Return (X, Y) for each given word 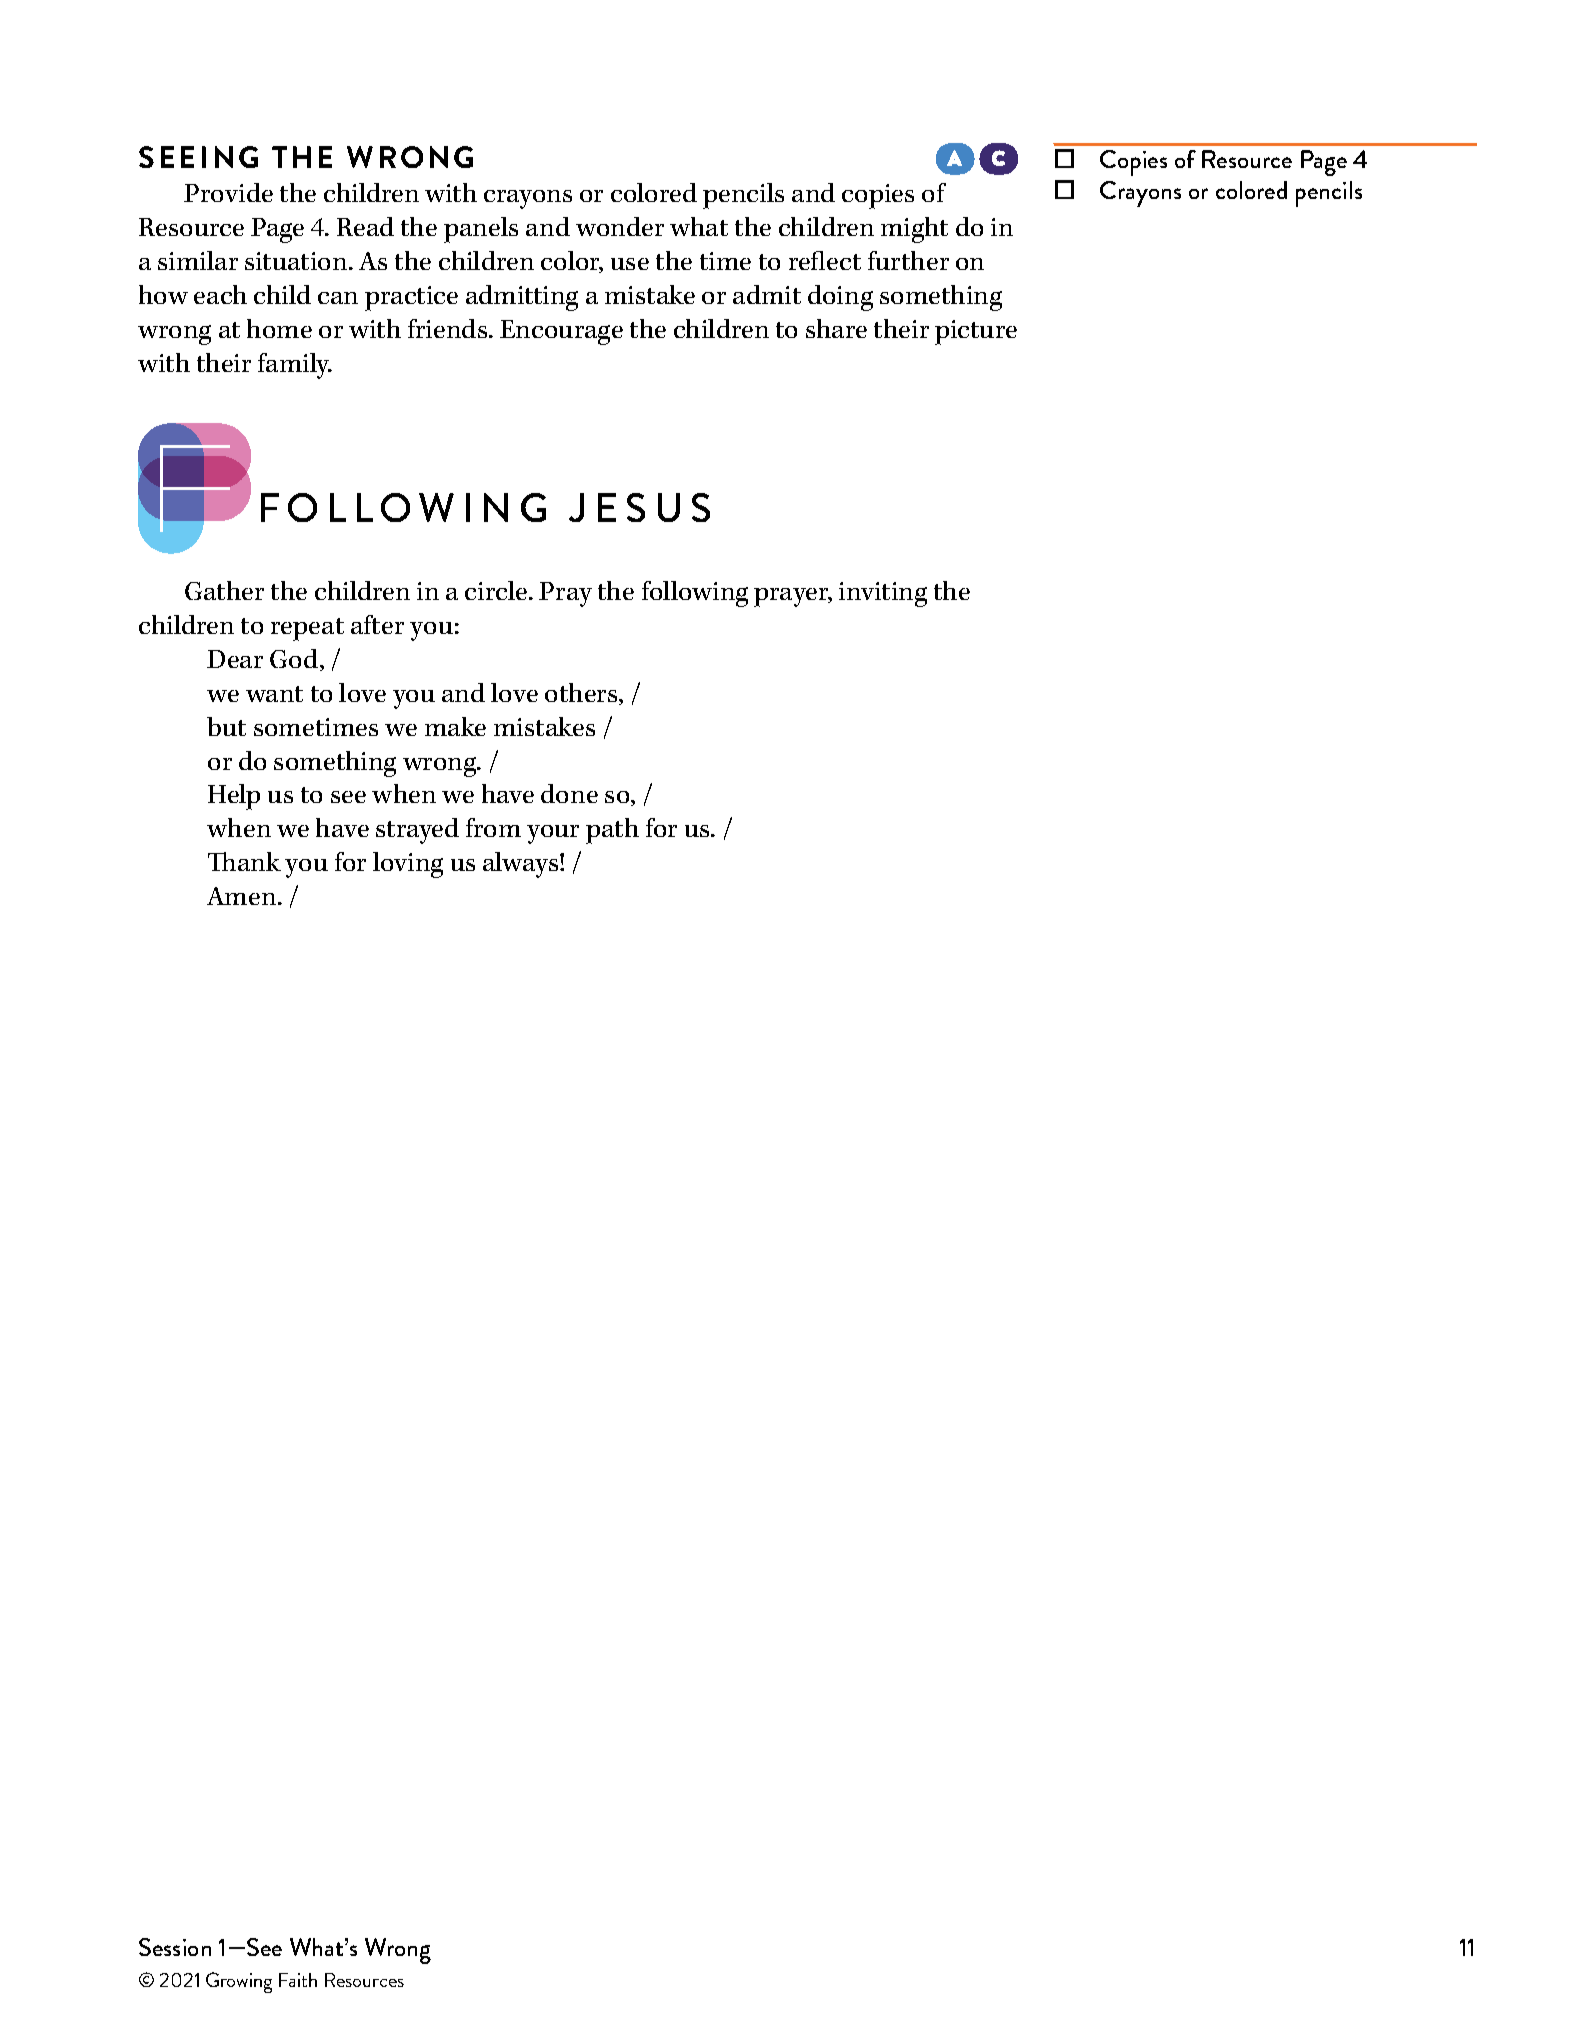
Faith (298, 1980)
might (914, 230)
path (612, 831)
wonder (620, 226)
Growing (239, 1982)
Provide (228, 192)
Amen (243, 896)
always (522, 865)
